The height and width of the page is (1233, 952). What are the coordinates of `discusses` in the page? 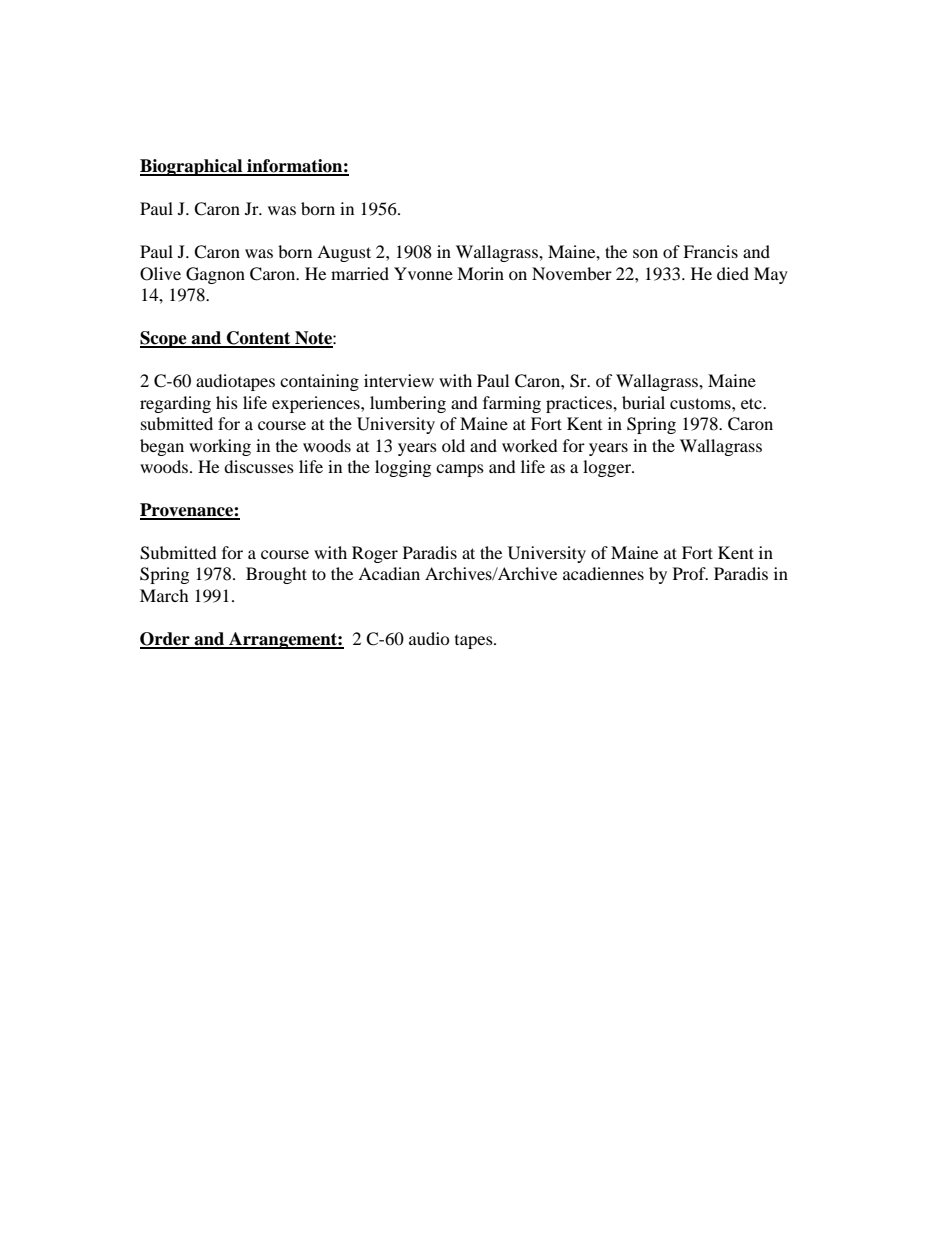 It's located at (259, 466).
